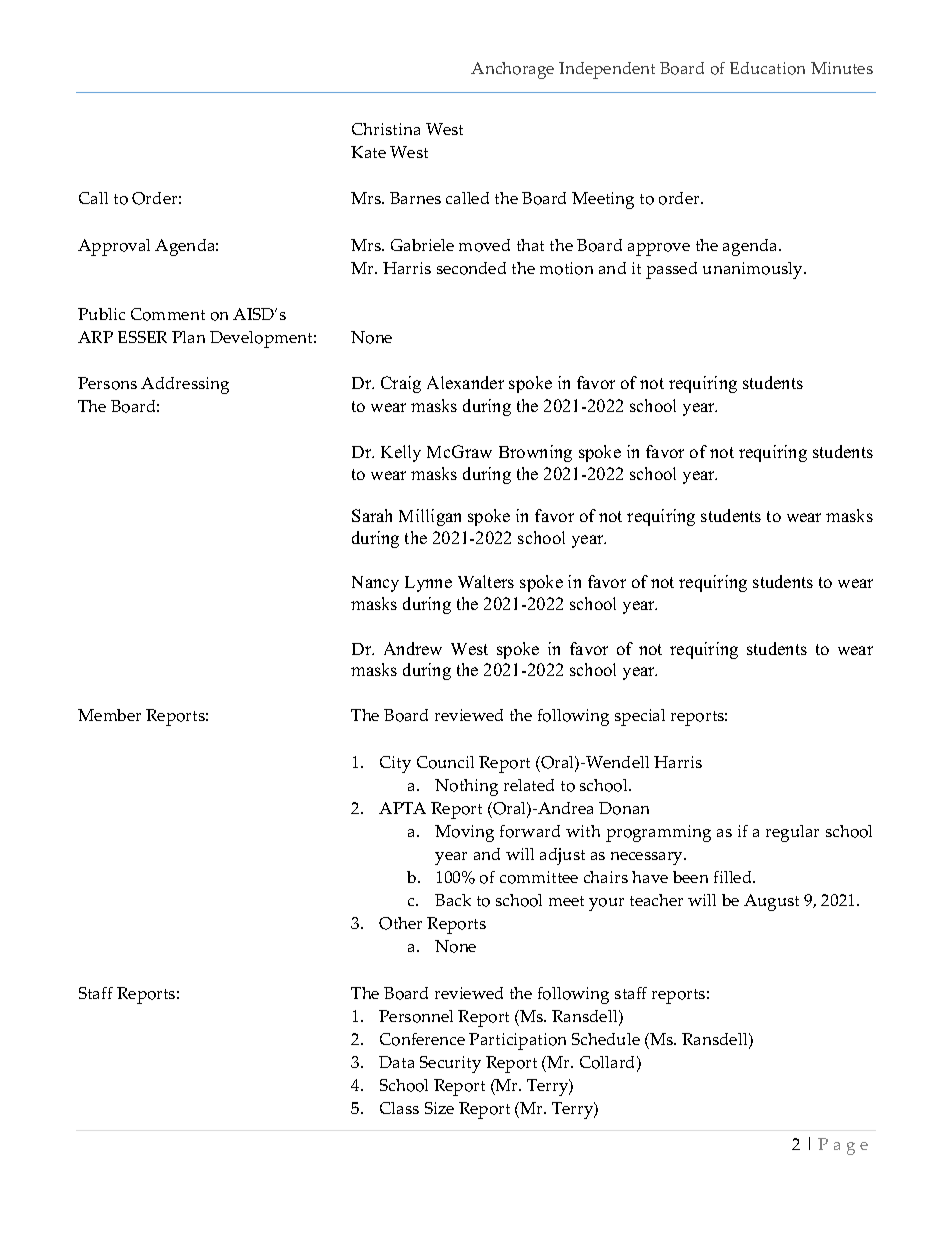 This screenshot has height=1233, width=952. What do you see at coordinates (368, 152) in the screenshot?
I see `Kate` at bounding box center [368, 152].
